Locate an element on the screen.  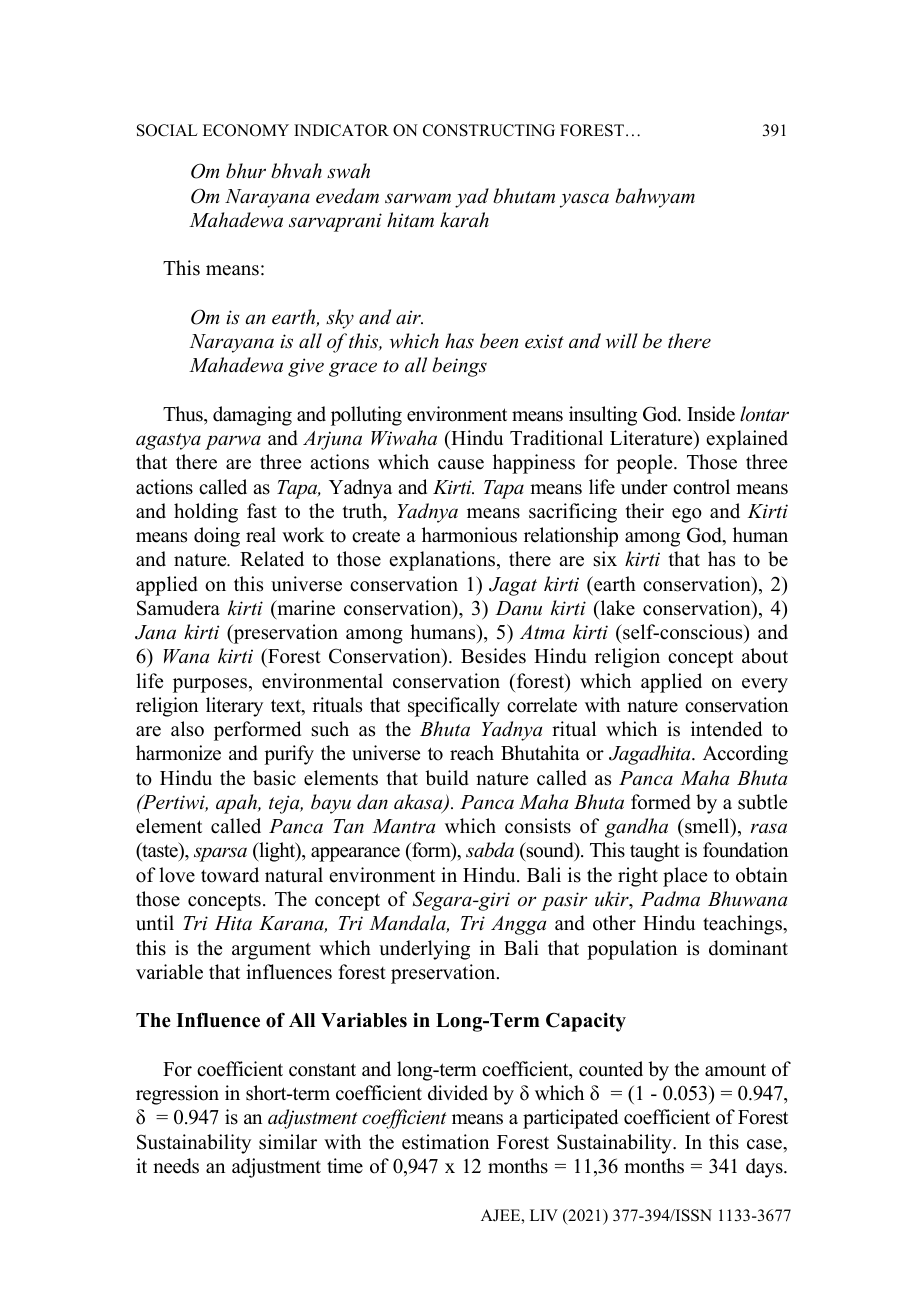
estimation is located at coordinates (445, 1142).
